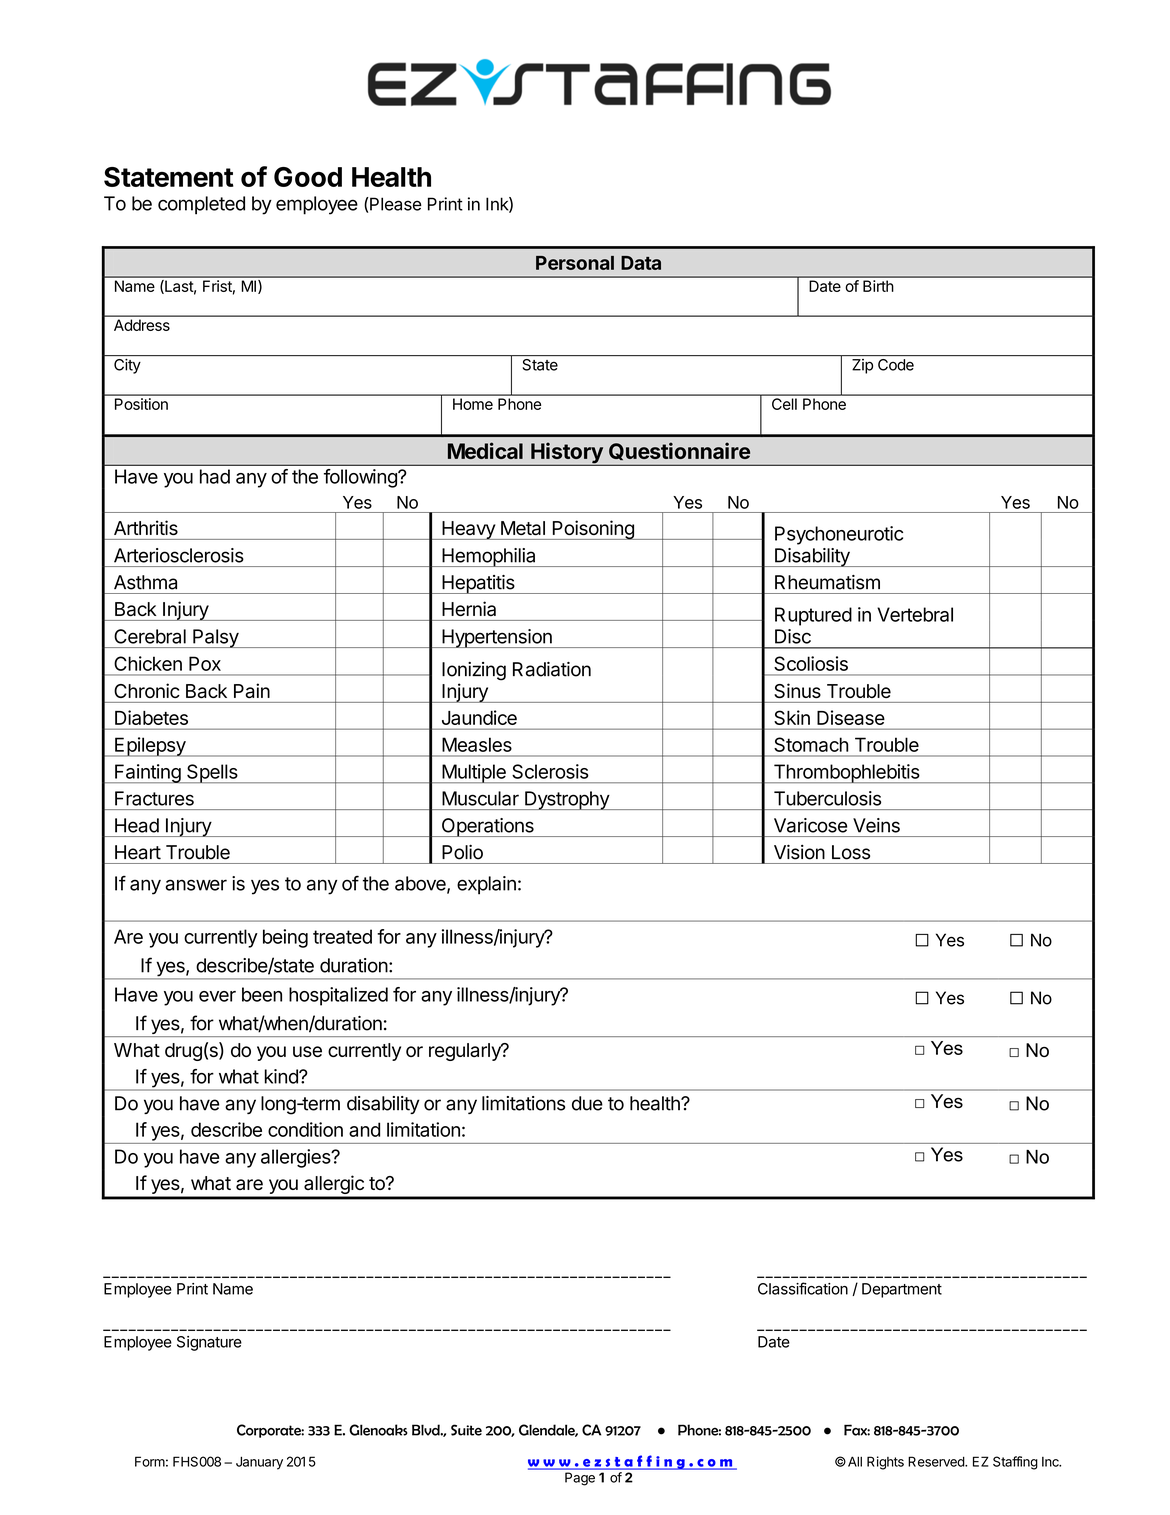 The height and width of the document is (1515, 1170). Describe the element at coordinates (896, 365) in the document. I see `Code` at that location.
